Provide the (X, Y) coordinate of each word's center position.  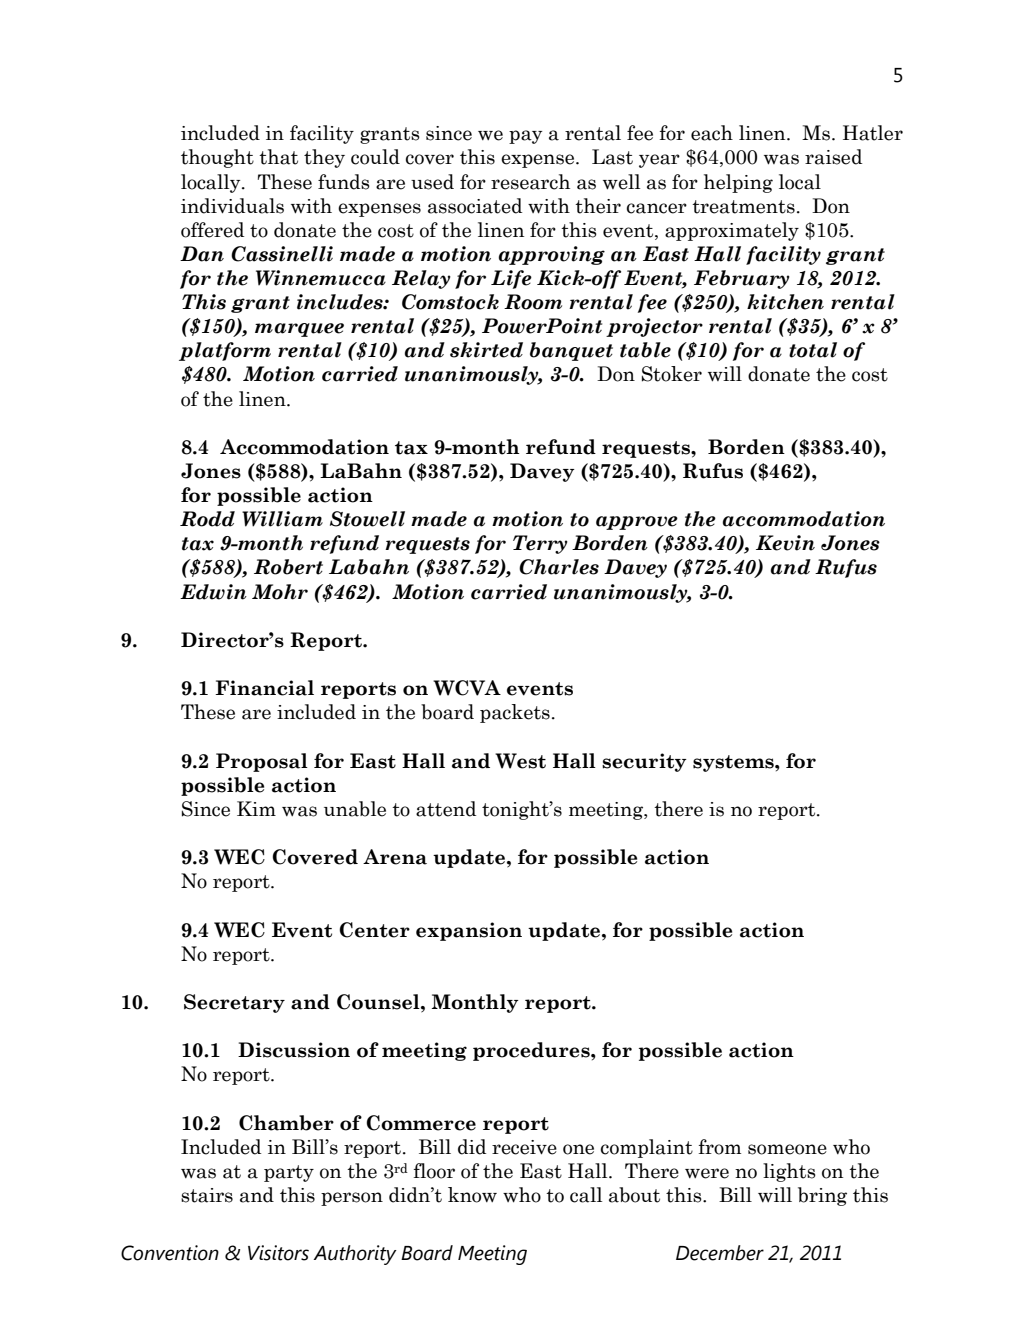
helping (738, 183)
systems (734, 763)
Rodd (207, 519)
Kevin (785, 543)
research (530, 182)
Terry (540, 544)
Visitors (278, 1253)
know (472, 1195)
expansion (469, 931)
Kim (256, 808)
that (278, 157)
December (720, 1253)
